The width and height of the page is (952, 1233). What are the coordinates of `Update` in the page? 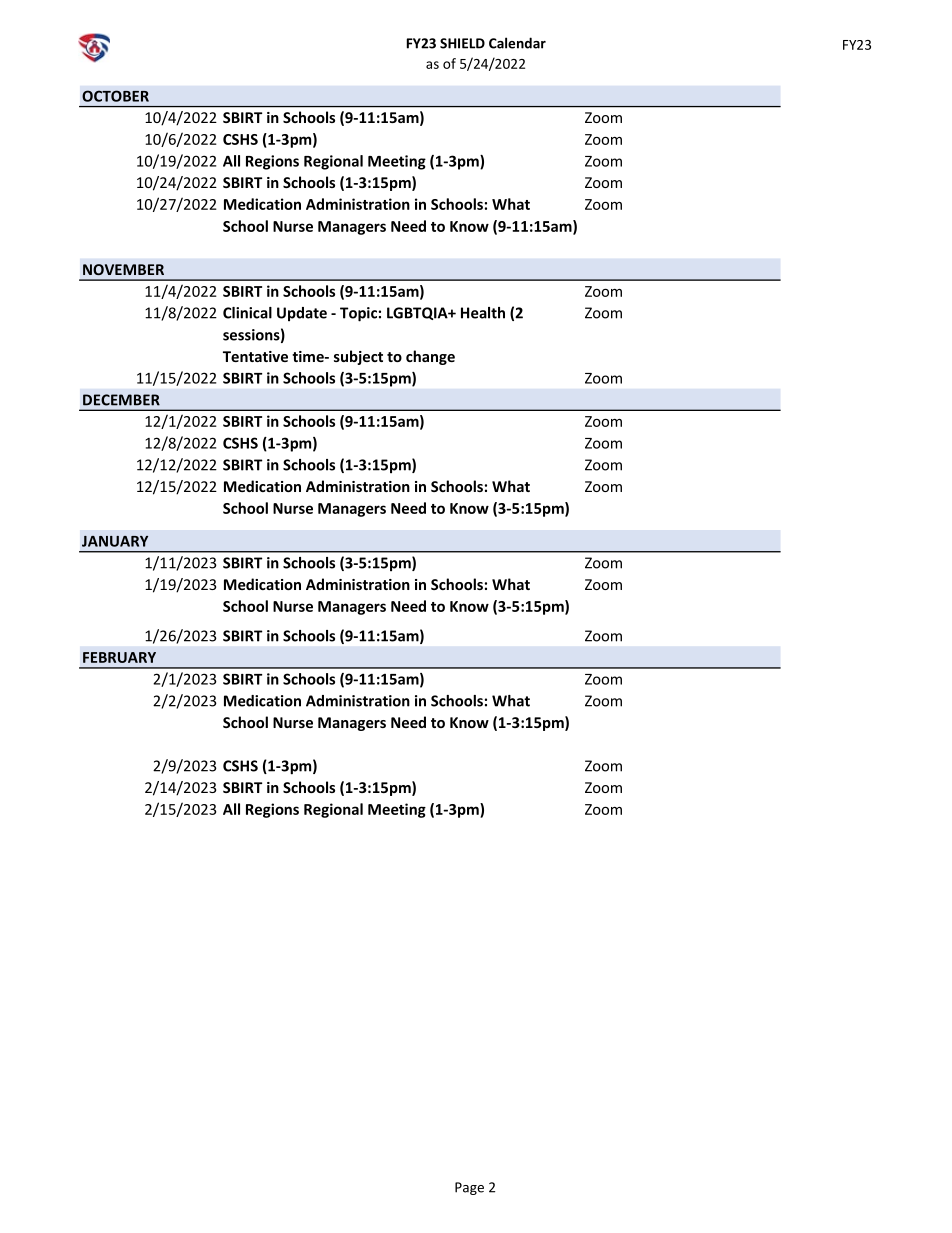 It's located at (302, 314).
